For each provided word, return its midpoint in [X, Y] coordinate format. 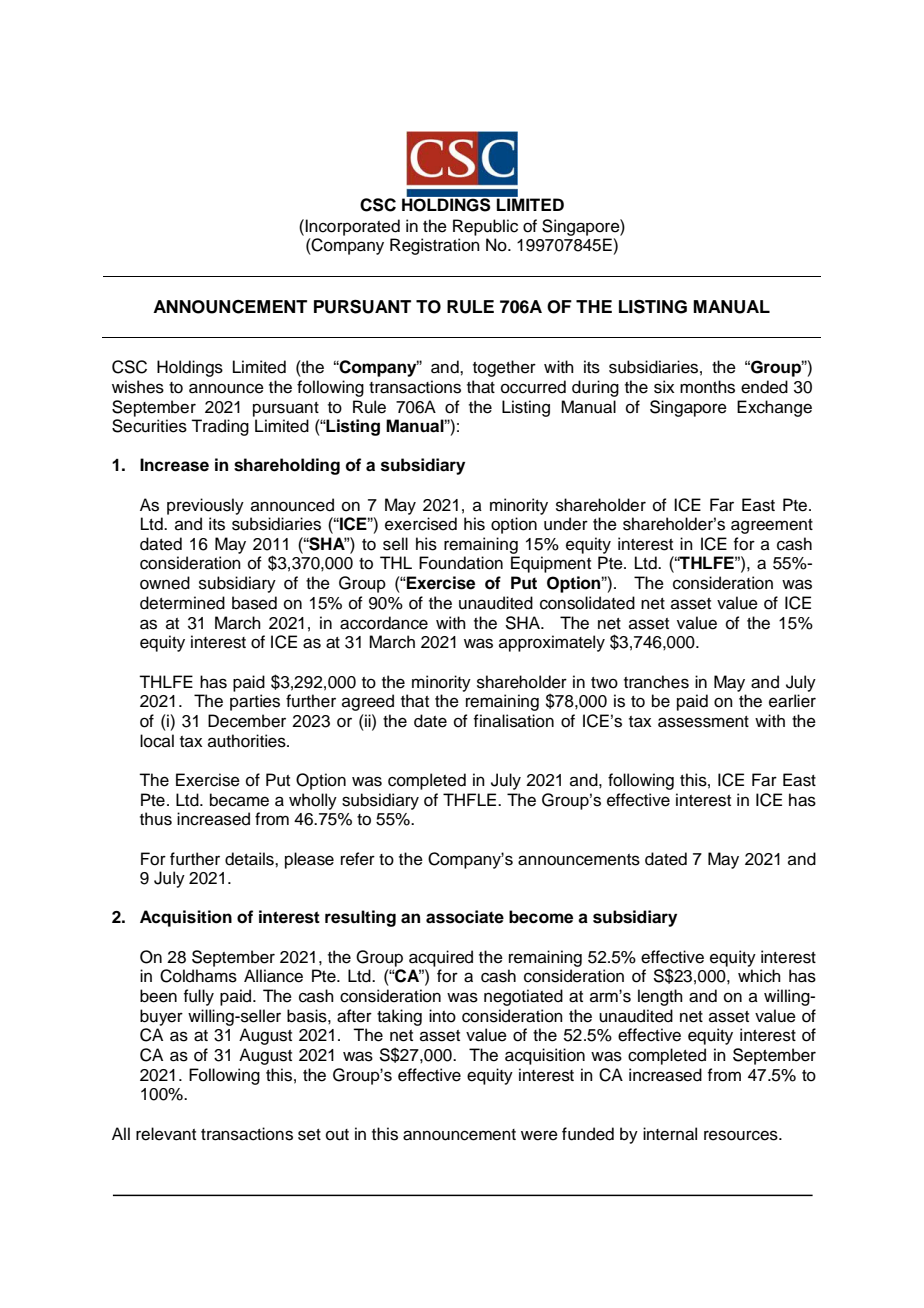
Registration [435, 246]
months [707, 387]
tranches [656, 682]
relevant [166, 1134]
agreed [368, 702]
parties [255, 702]
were [539, 1135]
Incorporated [352, 227]
